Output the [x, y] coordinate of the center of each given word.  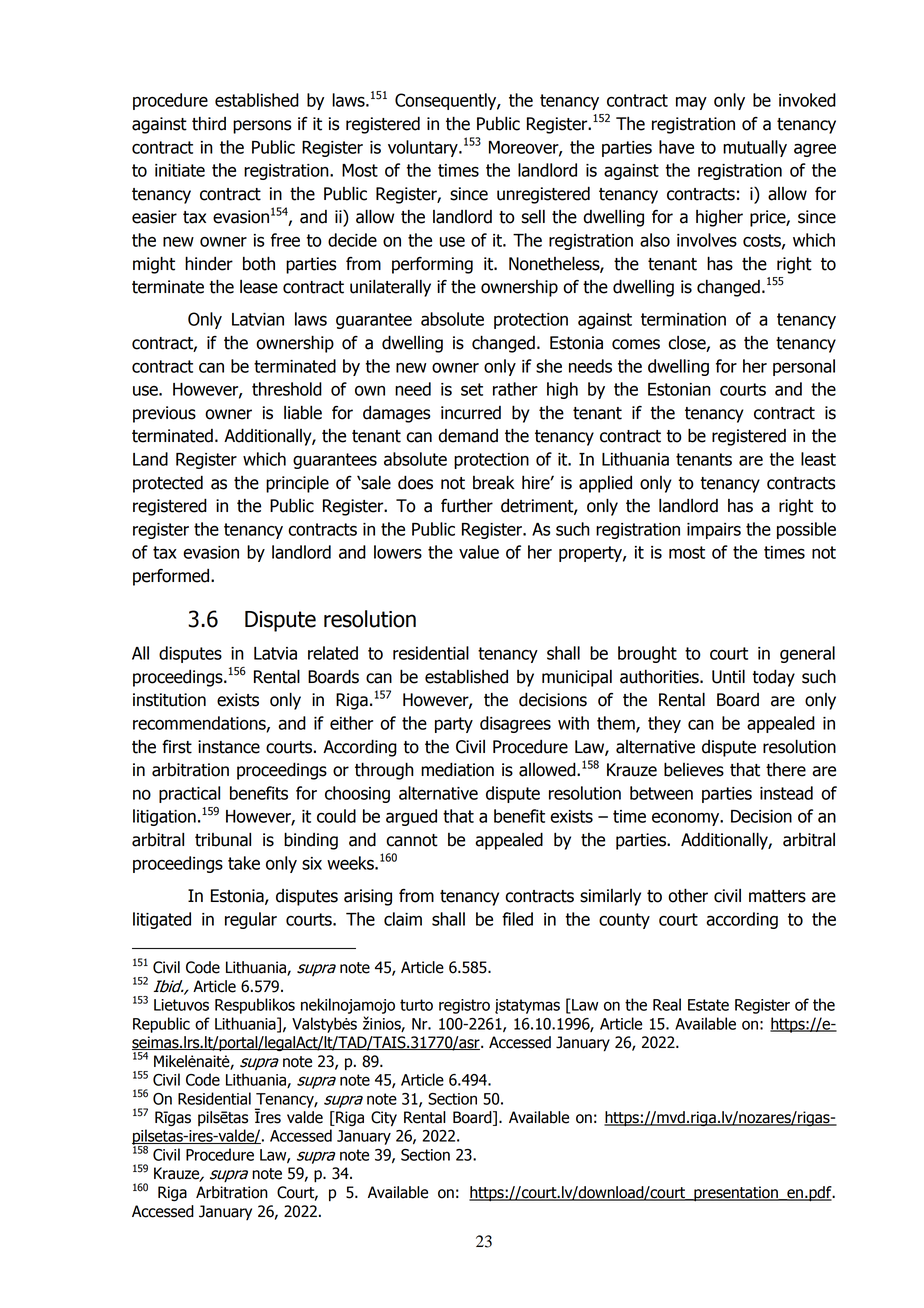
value [479, 552]
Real [667, 1004]
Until [728, 676]
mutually [755, 148]
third [209, 124]
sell [533, 217]
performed [172, 577]
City [384, 1119]
